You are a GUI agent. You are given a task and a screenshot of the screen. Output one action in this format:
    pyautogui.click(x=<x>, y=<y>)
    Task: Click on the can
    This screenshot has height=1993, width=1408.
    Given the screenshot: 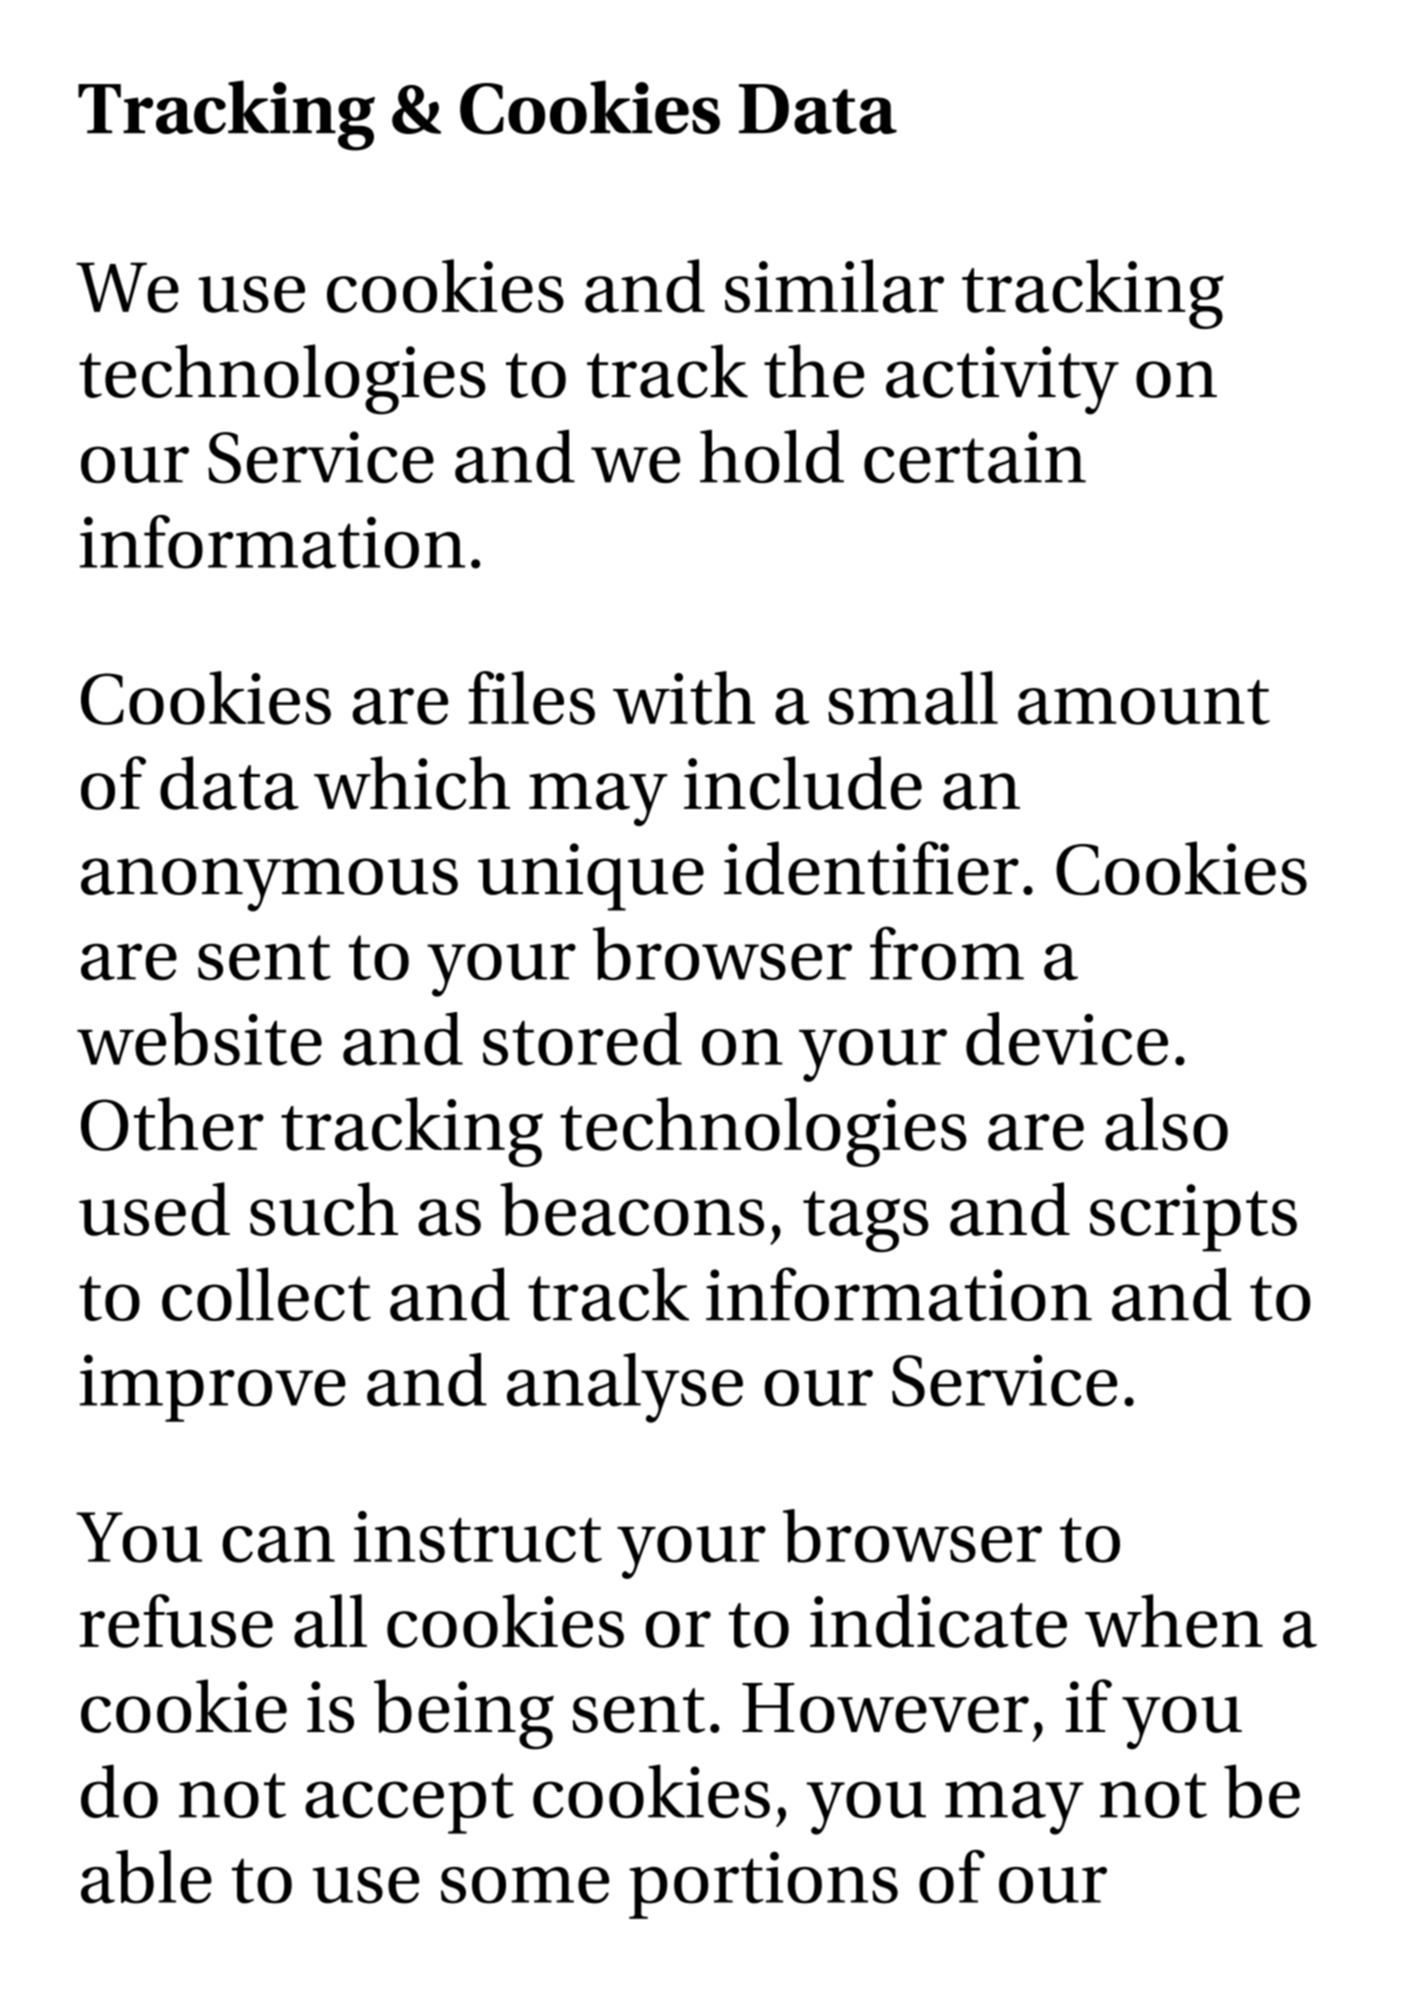 What is the action you would take?
    pyautogui.click(x=278, y=1544)
